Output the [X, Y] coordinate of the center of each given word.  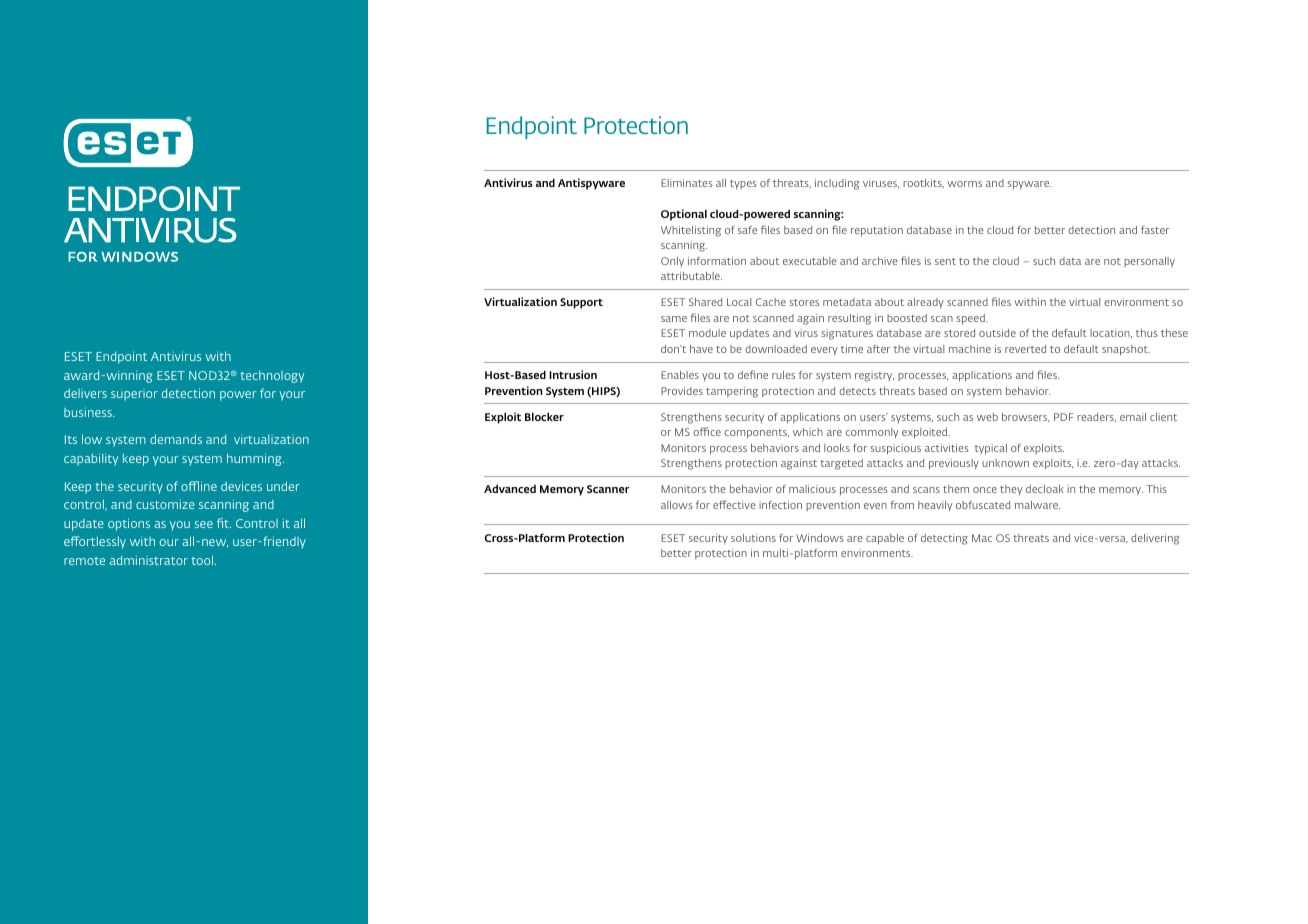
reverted [1025, 349]
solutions [753, 538]
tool [203, 560]
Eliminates [687, 183]
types [743, 185]
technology [272, 377]
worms [964, 184]
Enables [680, 375]
